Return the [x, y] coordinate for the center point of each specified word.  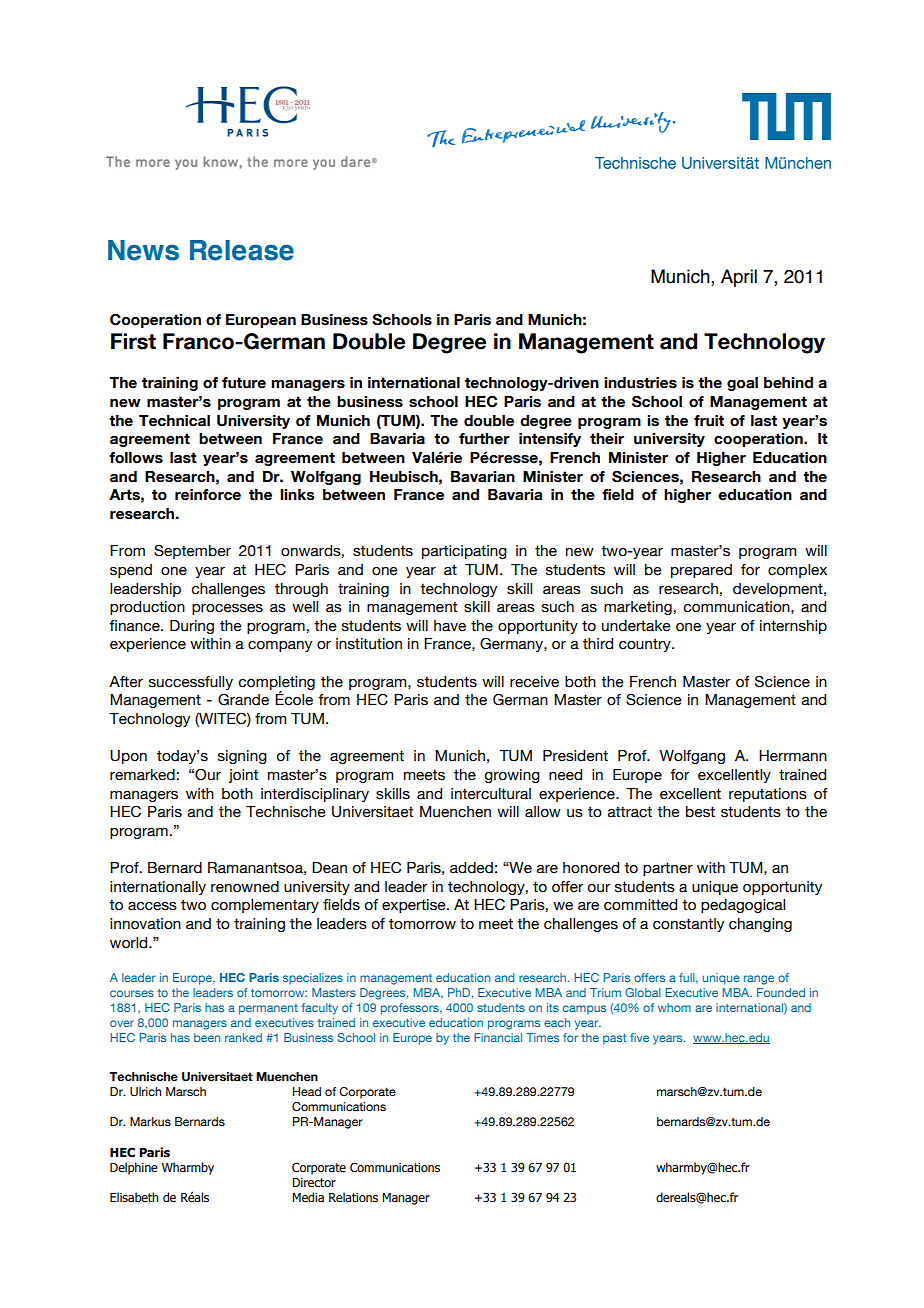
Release [242, 250]
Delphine [134, 1168]
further [484, 439]
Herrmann [793, 756]
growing [512, 776]
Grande [243, 699]
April [739, 278]
